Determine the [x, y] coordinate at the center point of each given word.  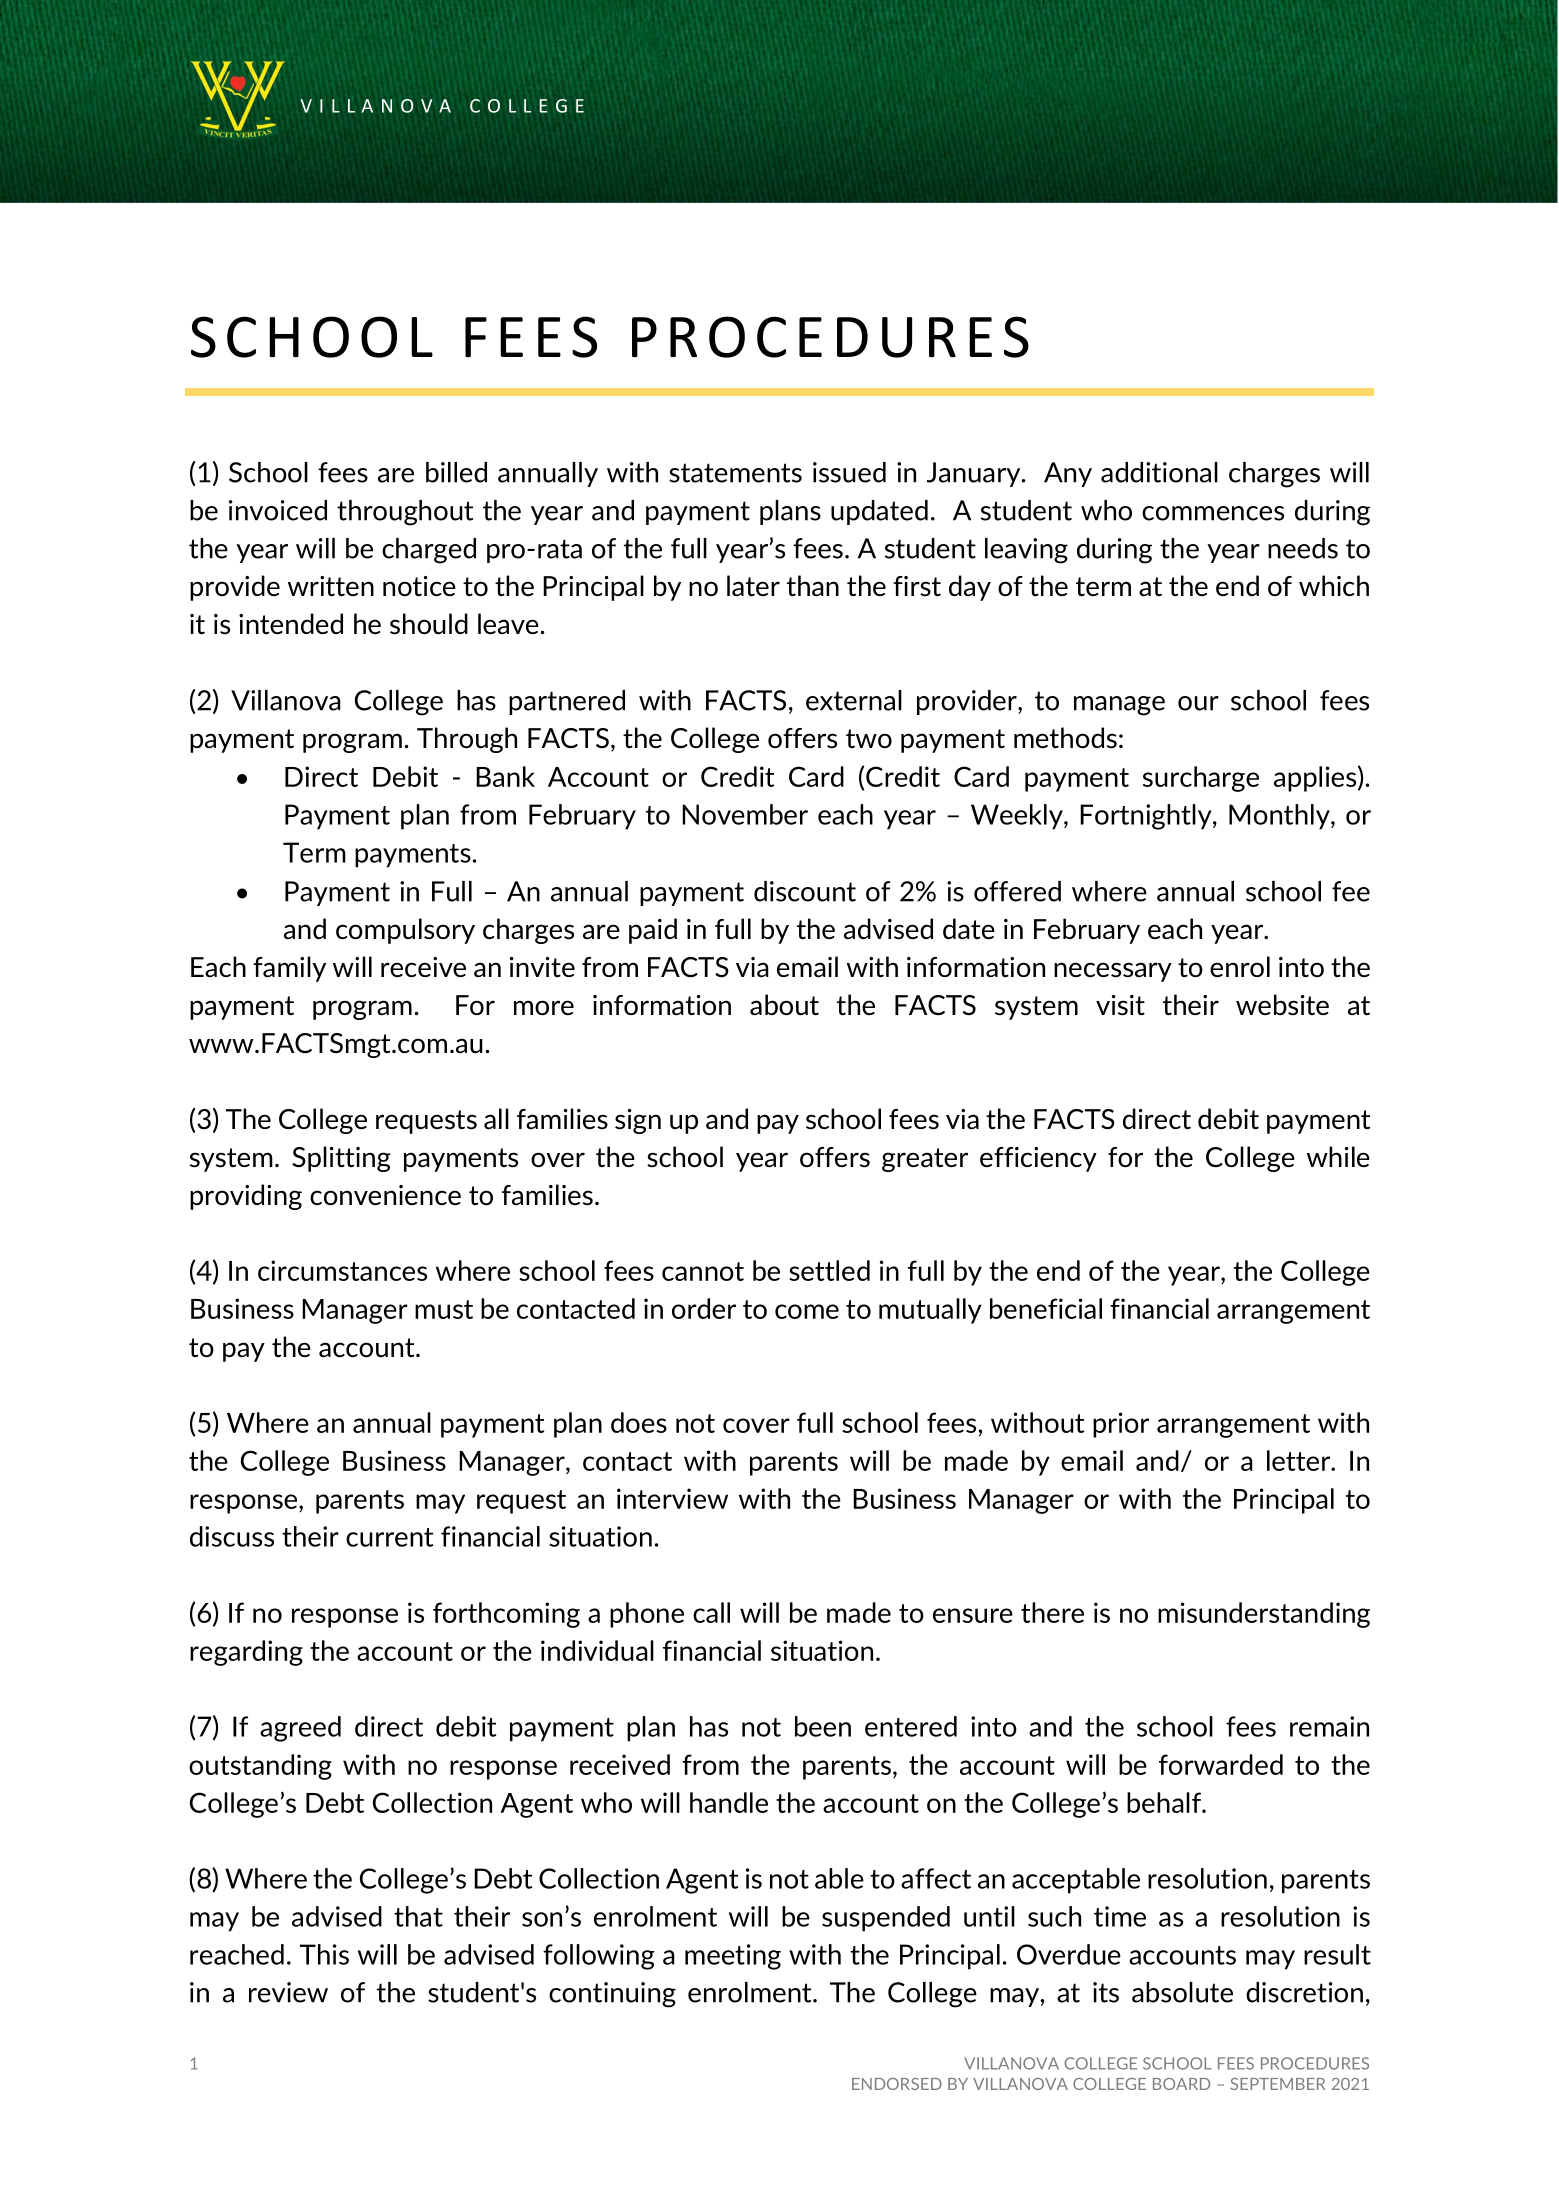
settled [829, 1270]
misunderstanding [1264, 1615]
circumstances [342, 1270]
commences [1213, 513]
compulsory [405, 931]
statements [735, 473]
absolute [1182, 1992]
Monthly [1280, 817]
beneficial [1046, 1308]
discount [805, 891]
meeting [733, 1957]
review [288, 1992]
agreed [300, 1729]
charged [429, 551]
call [711, 1612]
